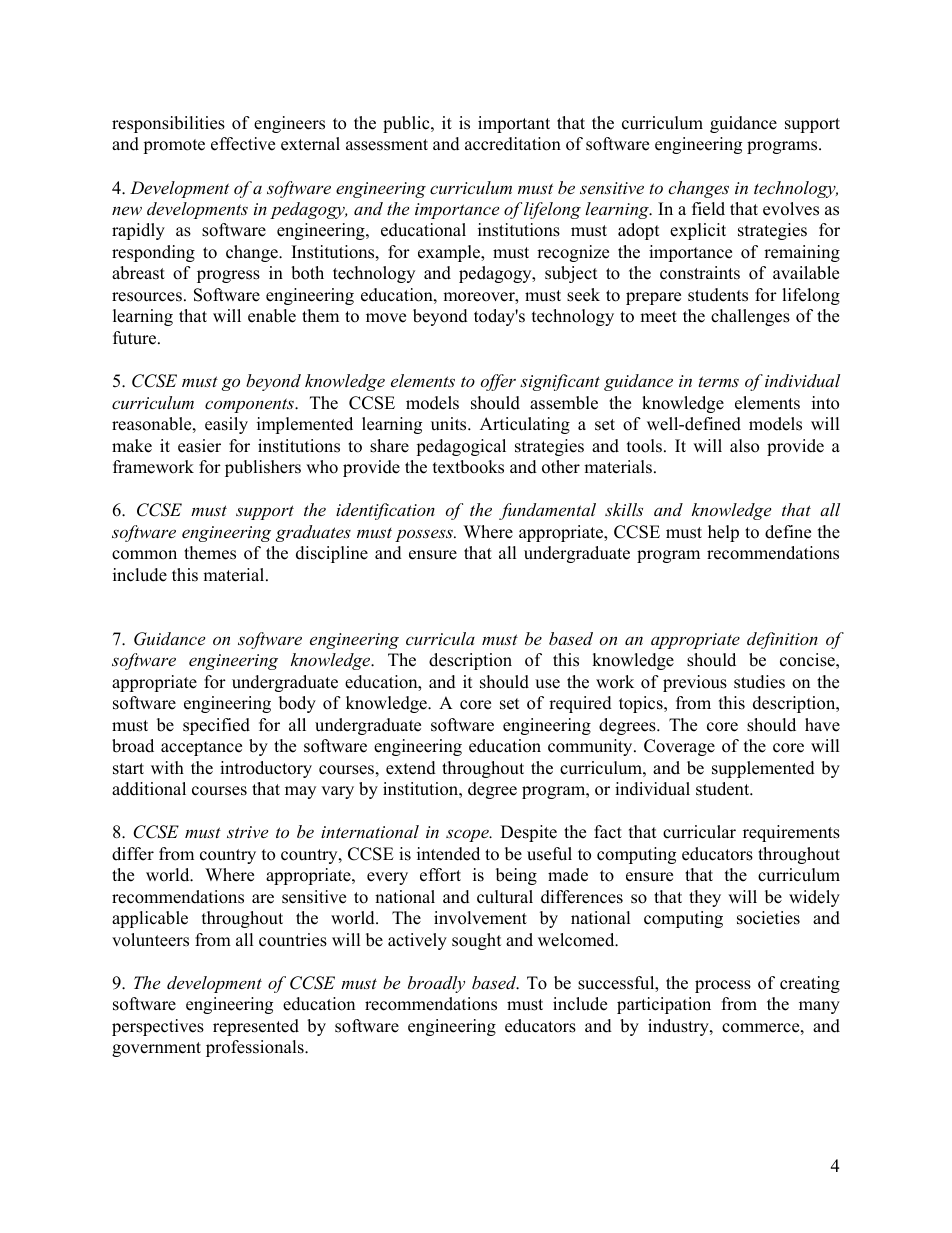 This document has height=1233, width=952. I want to click on easier, so click(199, 446).
